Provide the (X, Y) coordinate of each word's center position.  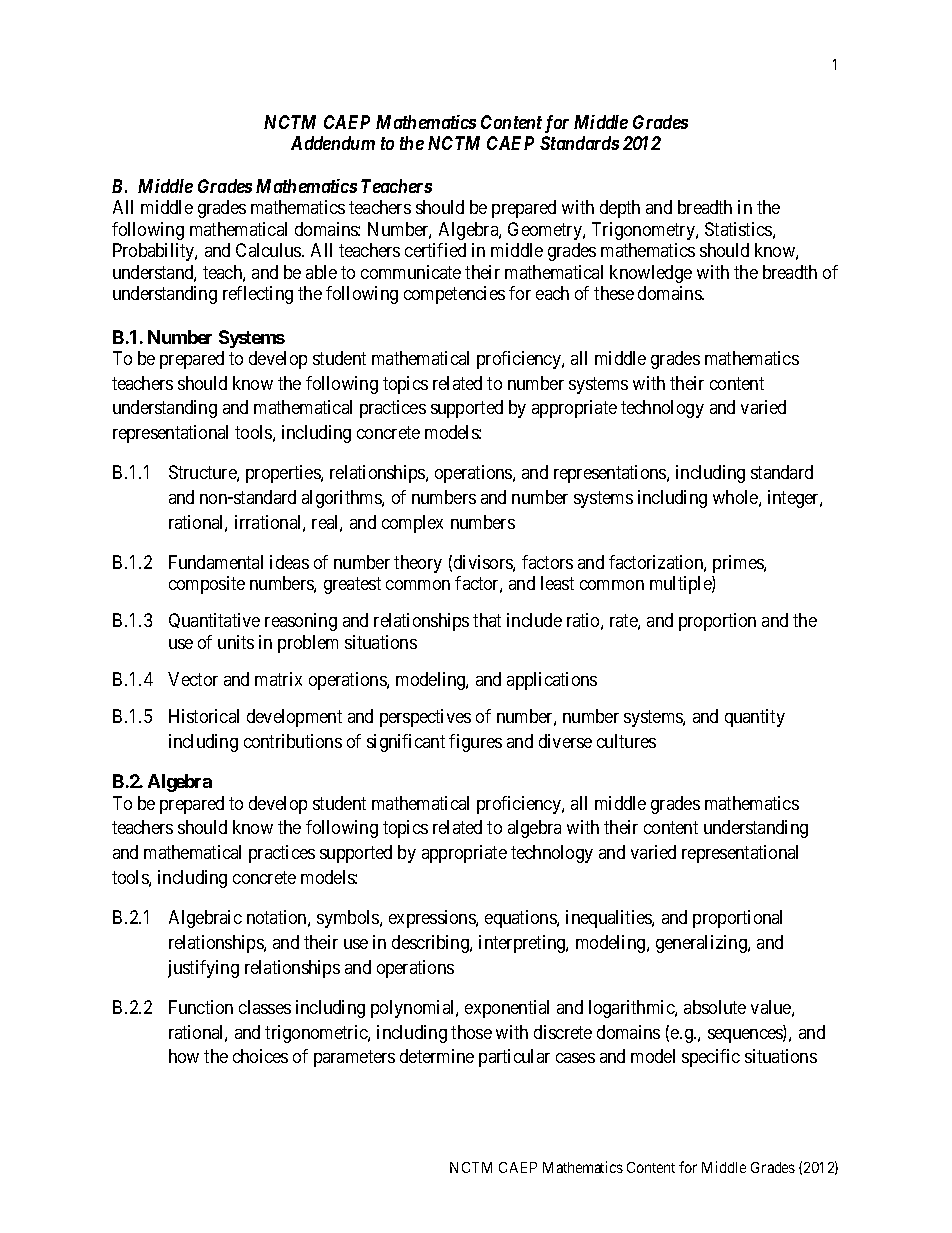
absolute (715, 1007)
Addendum (333, 143)
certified (435, 250)
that (487, 620)
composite (207, 585)
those (471, 1032)
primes (739, 564)
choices (260, 1056)
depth (620, 209)
